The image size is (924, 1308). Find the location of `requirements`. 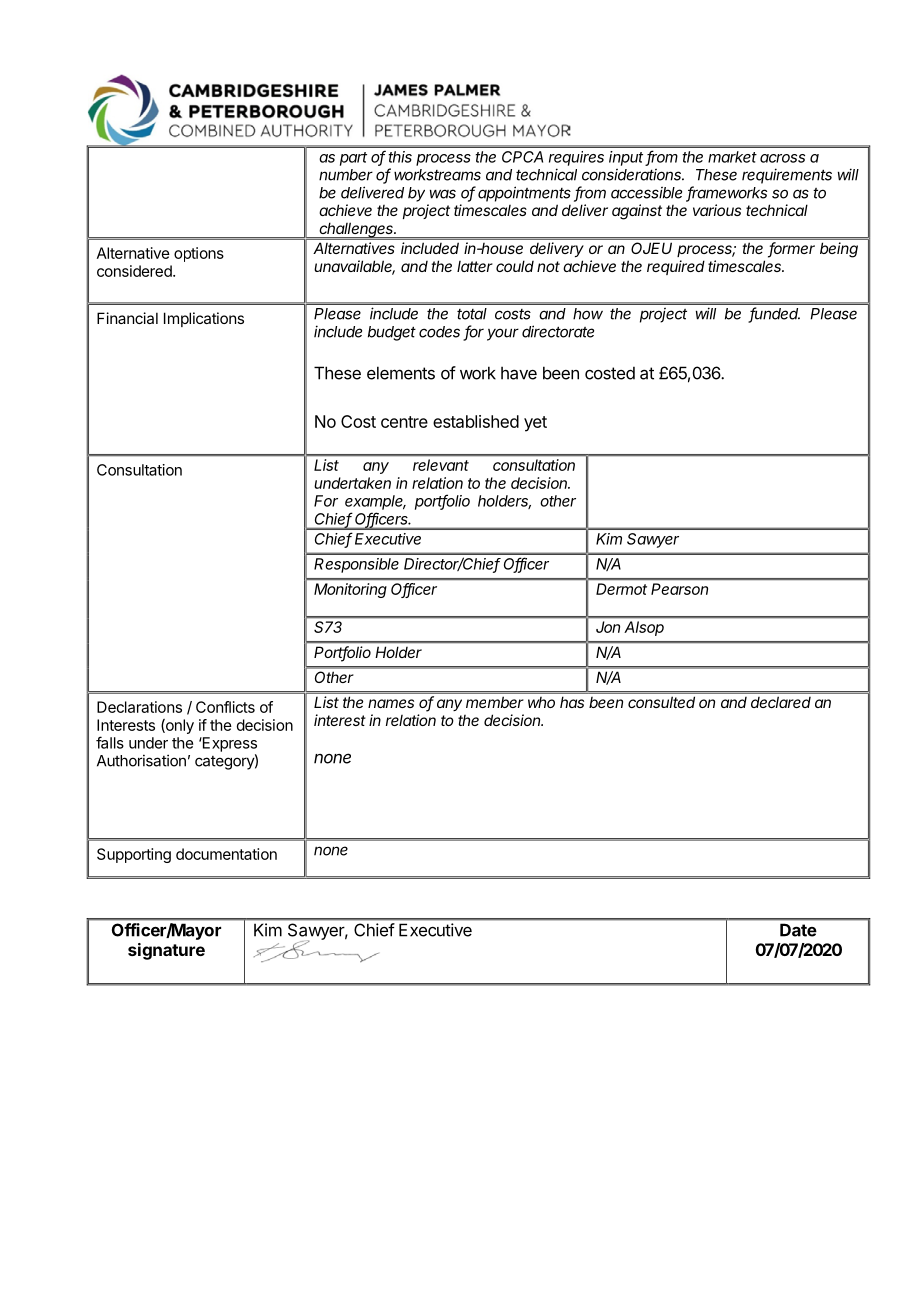

requirements is located at coordinates (787, 176).
